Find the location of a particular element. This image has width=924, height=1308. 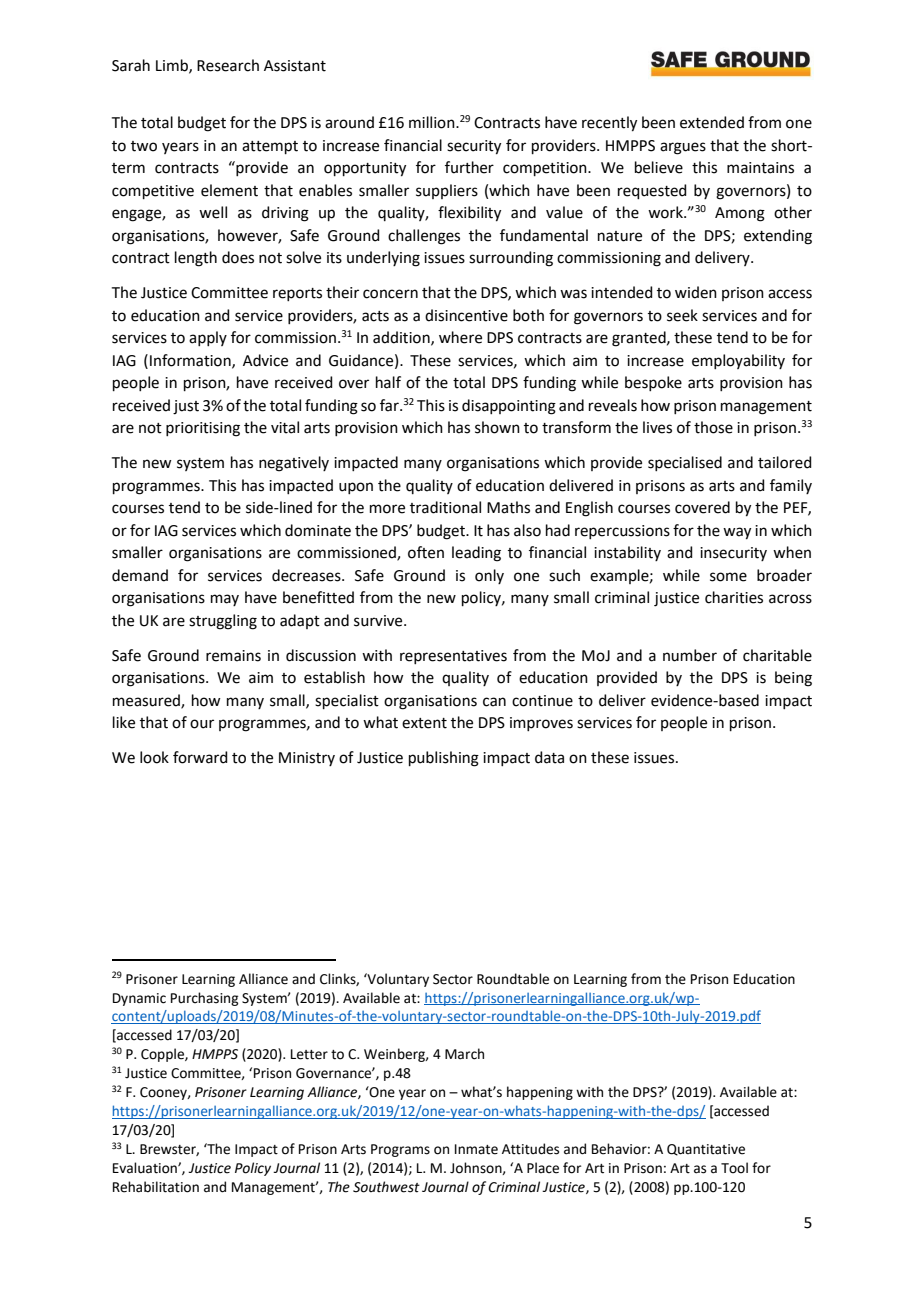

Inmate is located at coordinates (476, 1149).
